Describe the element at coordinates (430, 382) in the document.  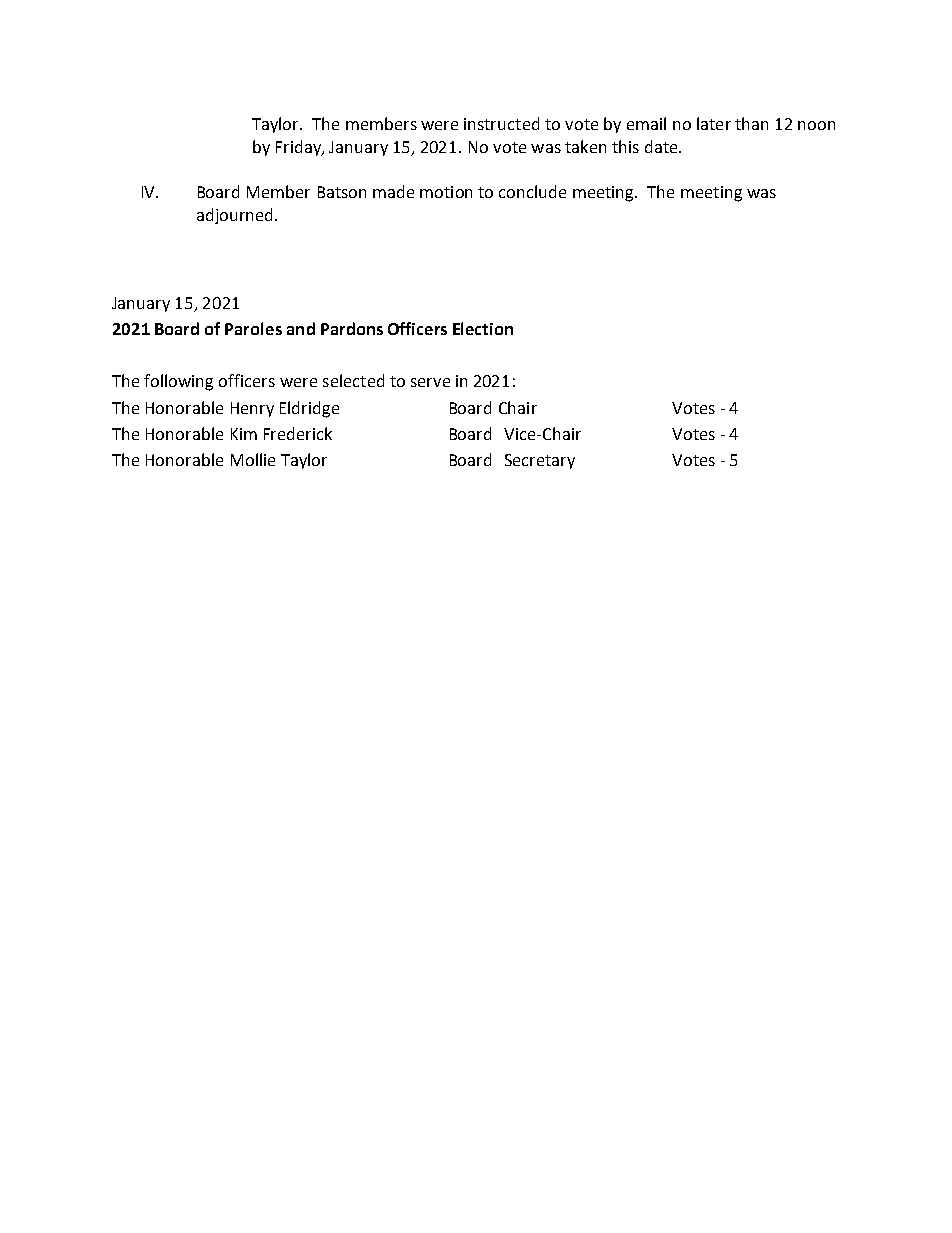
I see `serve` at that location.
